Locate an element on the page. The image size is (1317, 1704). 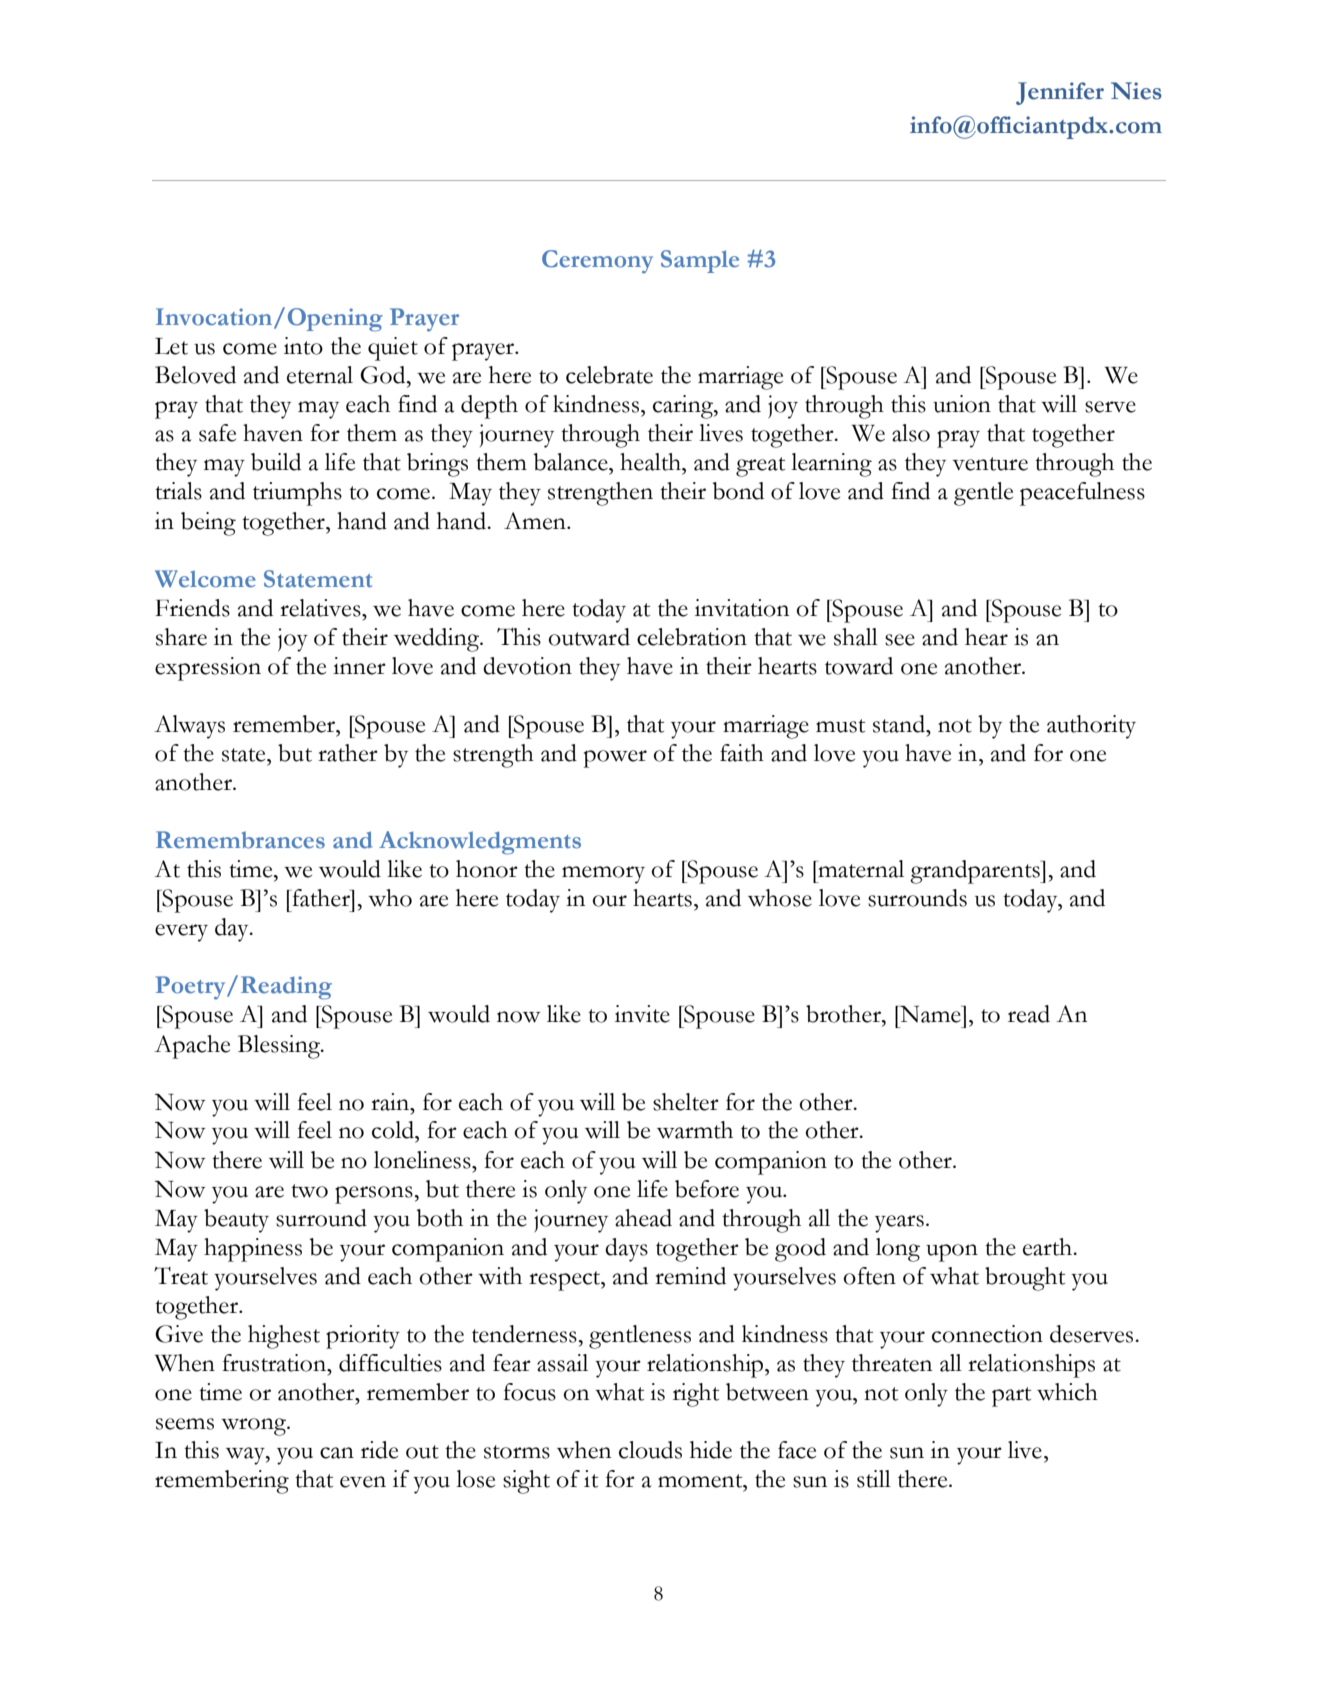
part is located at coordinates (1011, 1397).
